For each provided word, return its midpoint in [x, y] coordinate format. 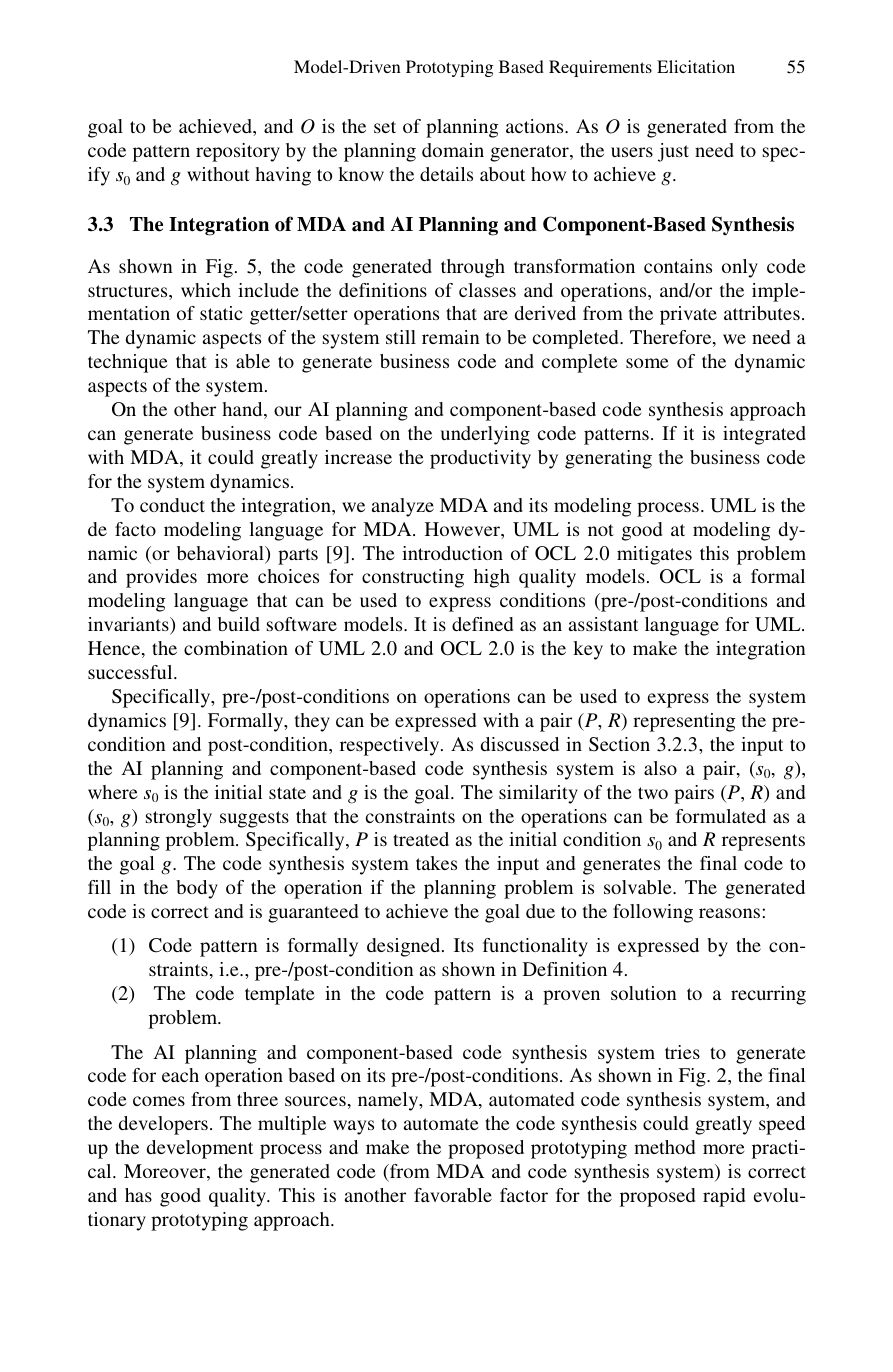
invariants [129, 626]
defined [482, 624]
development [200, 1149]
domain [453, 150]
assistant [603, 624]
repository [238, 152]
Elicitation [696, 66]
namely [389, 1101]
